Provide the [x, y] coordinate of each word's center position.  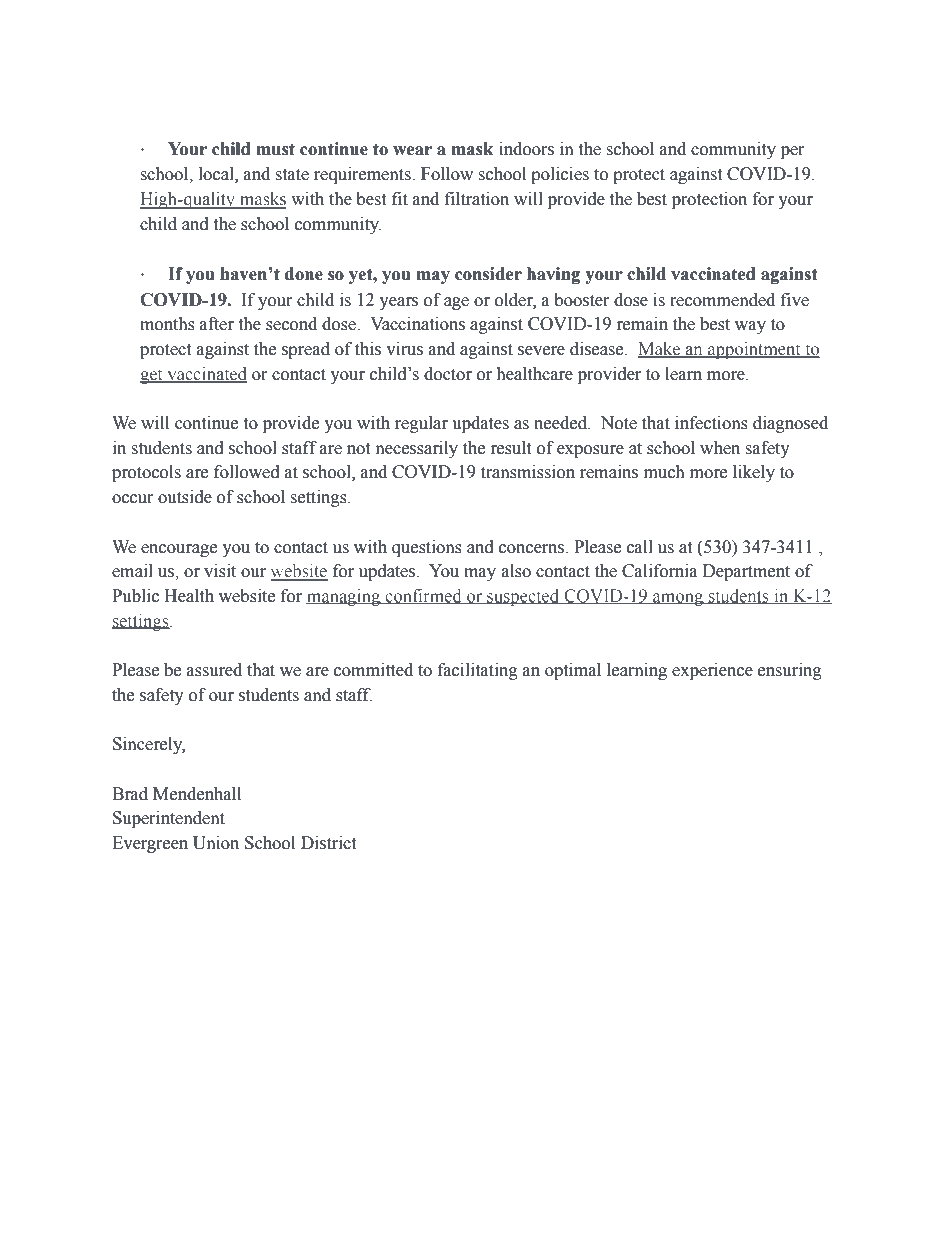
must [275, 149]
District [328, 843]
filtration [477, 199]
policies [560, 175]
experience [712, 671]
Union [216, 843]
